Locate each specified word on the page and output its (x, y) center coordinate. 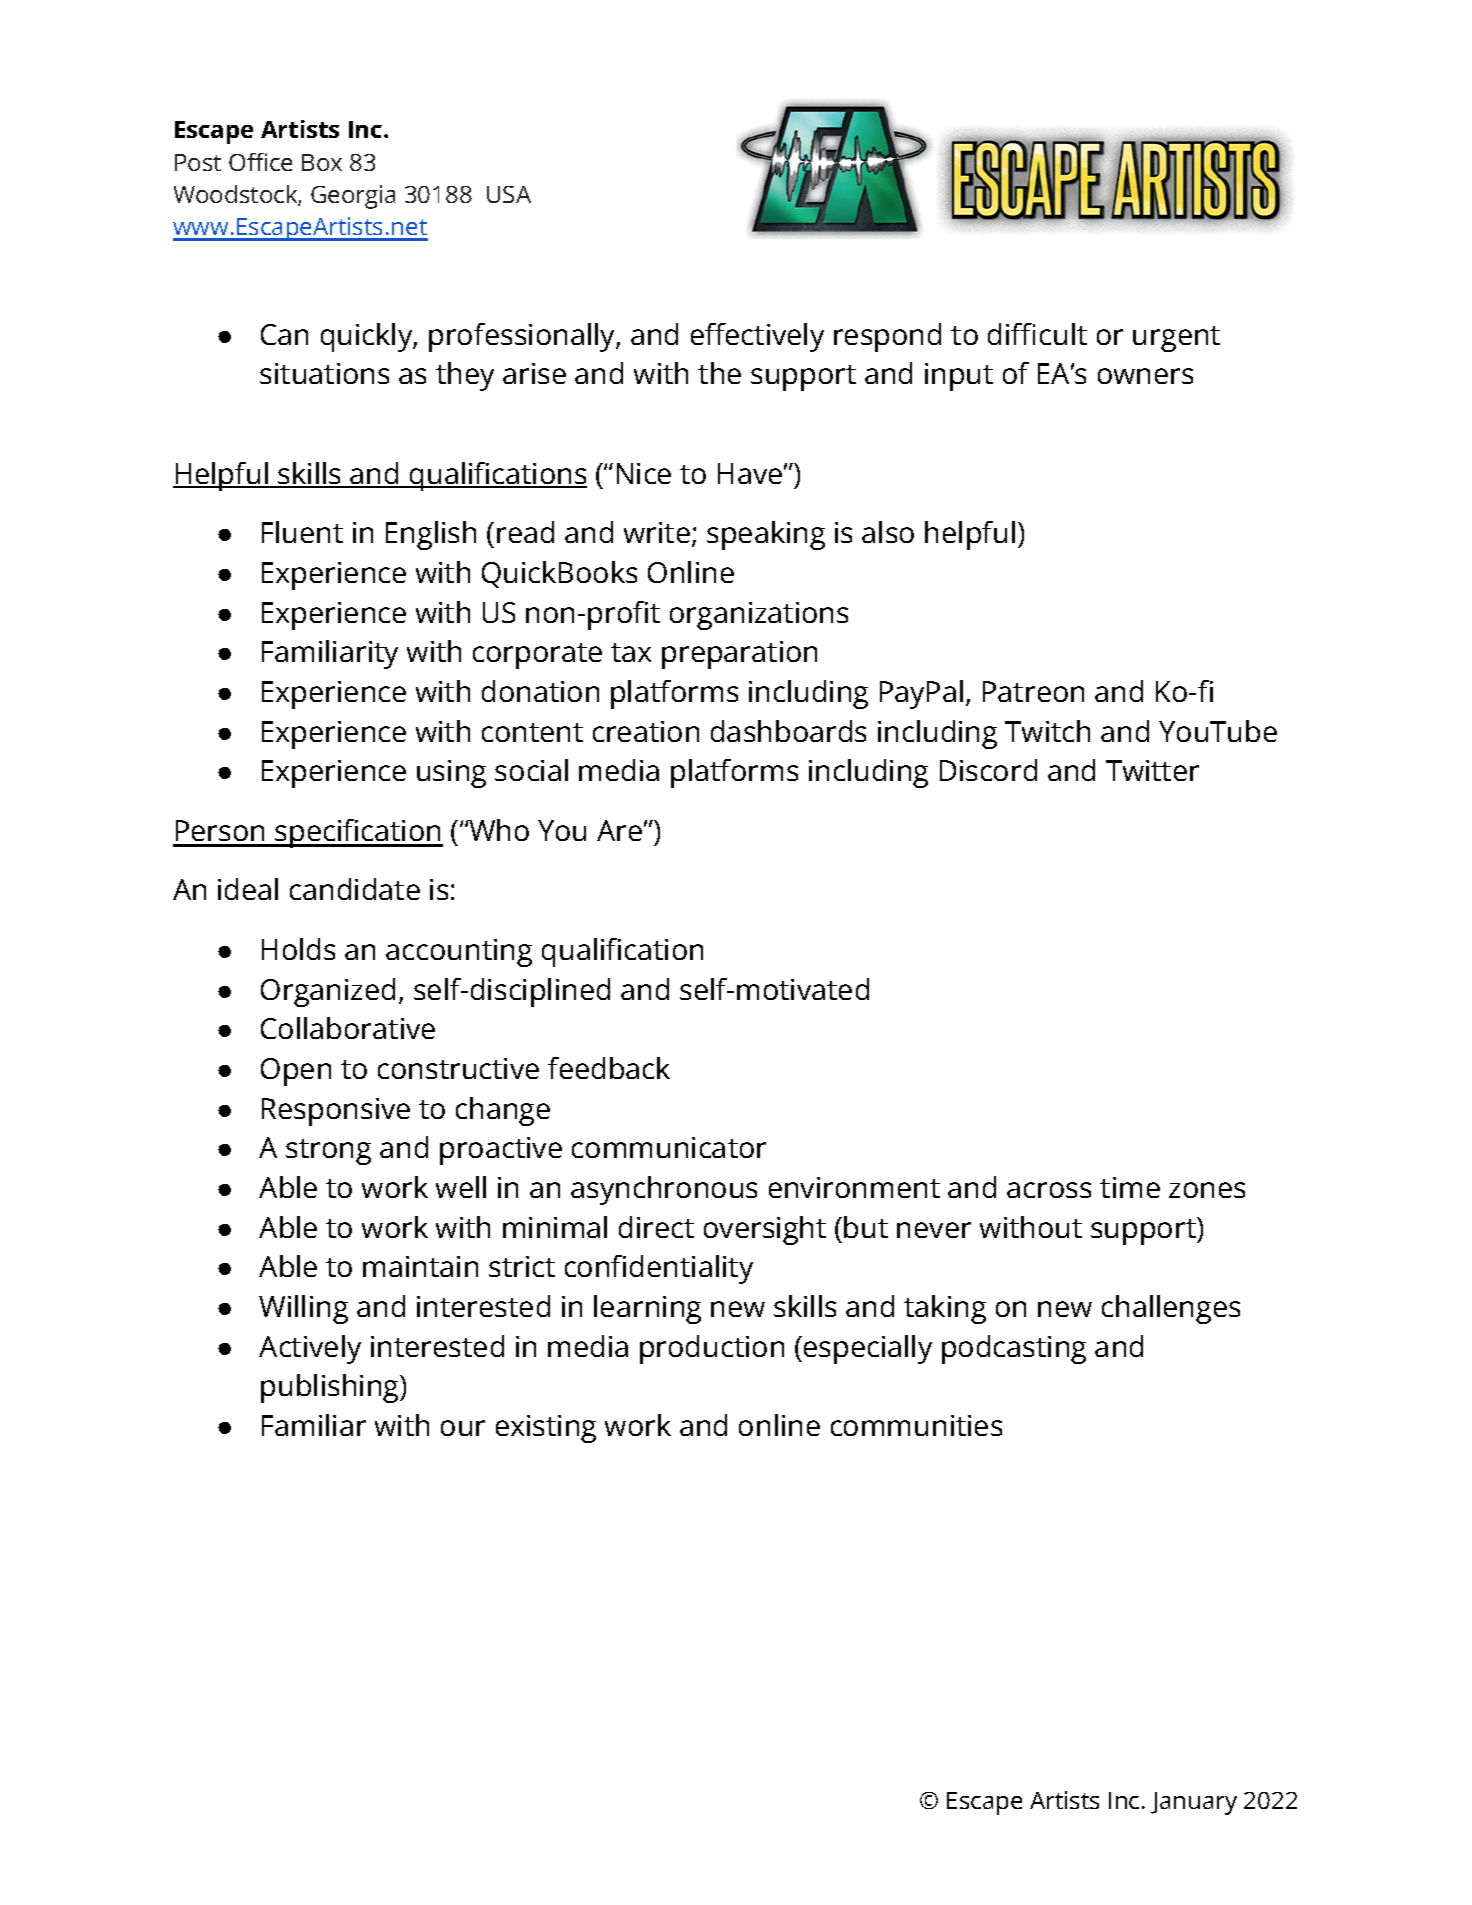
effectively (757, 337)
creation (646, 731)
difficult (1037, 334)
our (463, 1428)
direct (656, 1227)
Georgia (353, 197)
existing (546, 1429)
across (1049, 1190)
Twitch (1047, 731)
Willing (303, 1309)
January (1194, 1803)
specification (358, 833)
